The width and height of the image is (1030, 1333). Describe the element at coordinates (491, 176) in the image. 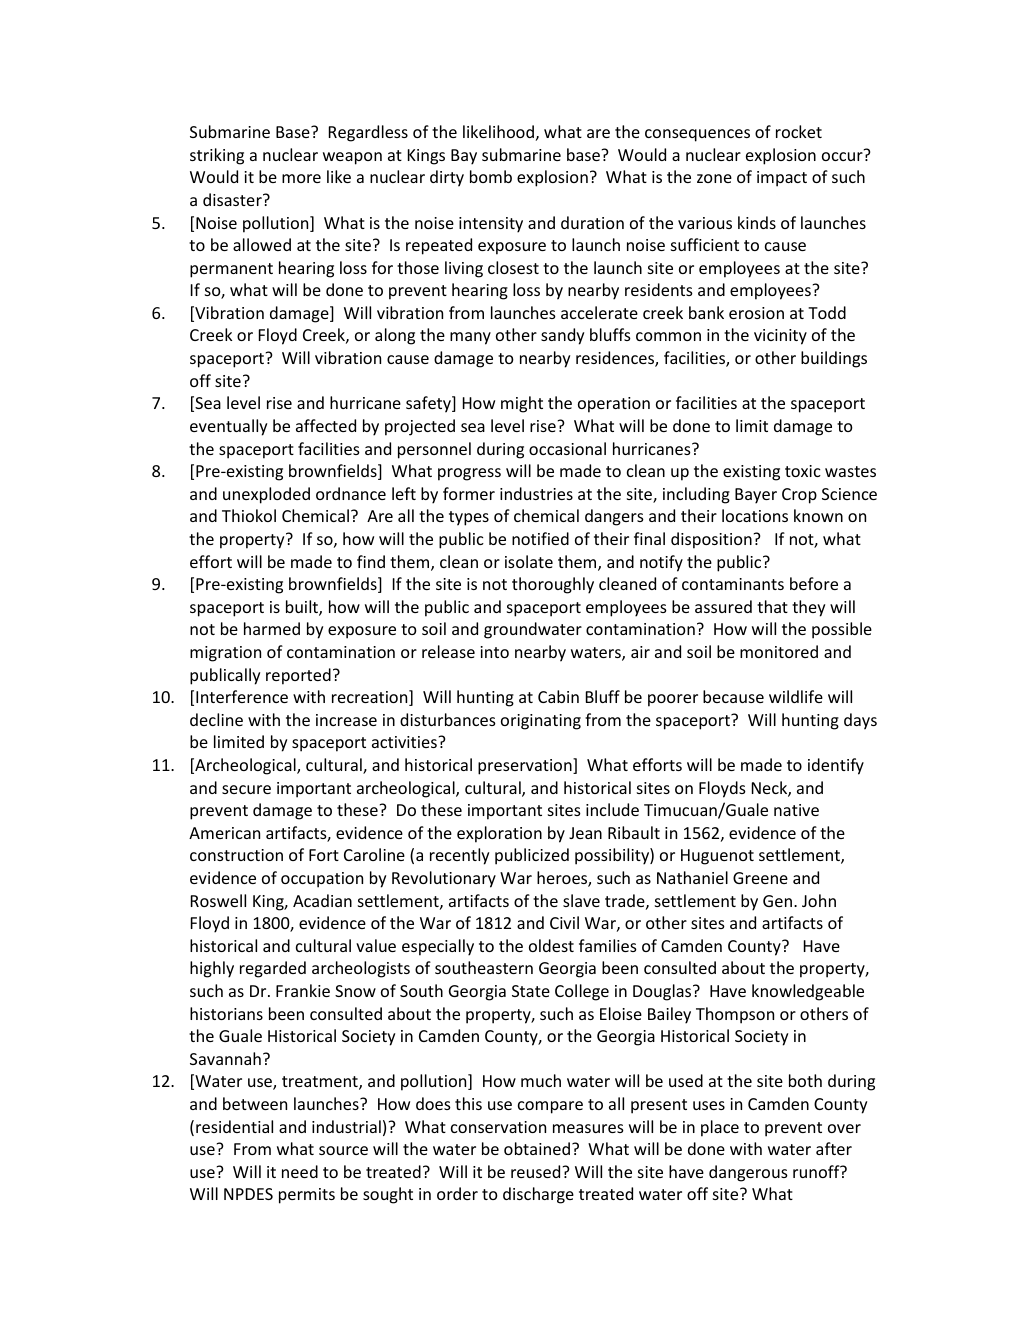

I see `bomb` at that location.
